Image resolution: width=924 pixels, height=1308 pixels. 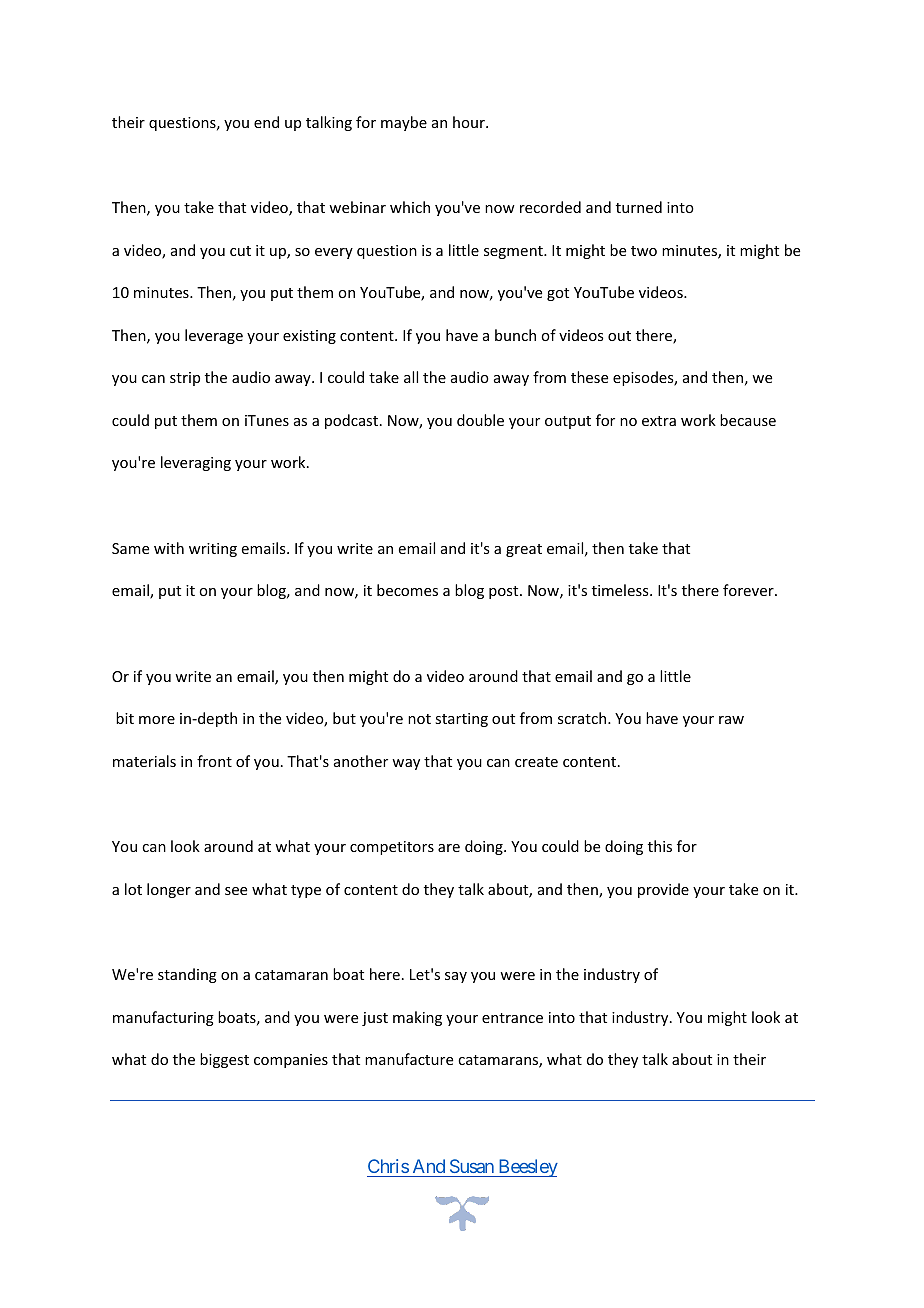 I want to click on biggest, so click(x=224, y=1060).
